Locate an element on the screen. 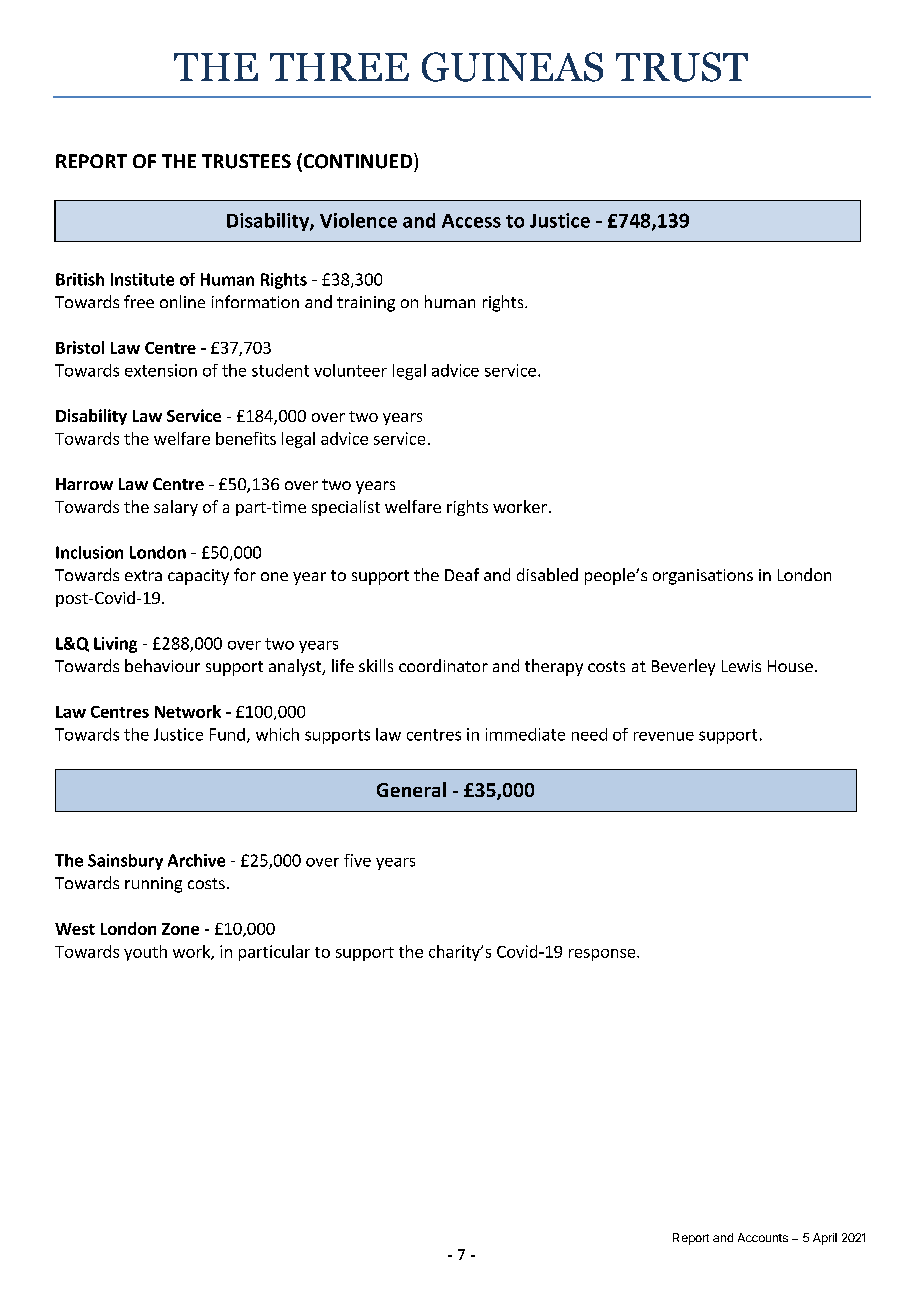 This screenshot has width=924, height=1308. Accounts is located at coordinates (763, 1237).
